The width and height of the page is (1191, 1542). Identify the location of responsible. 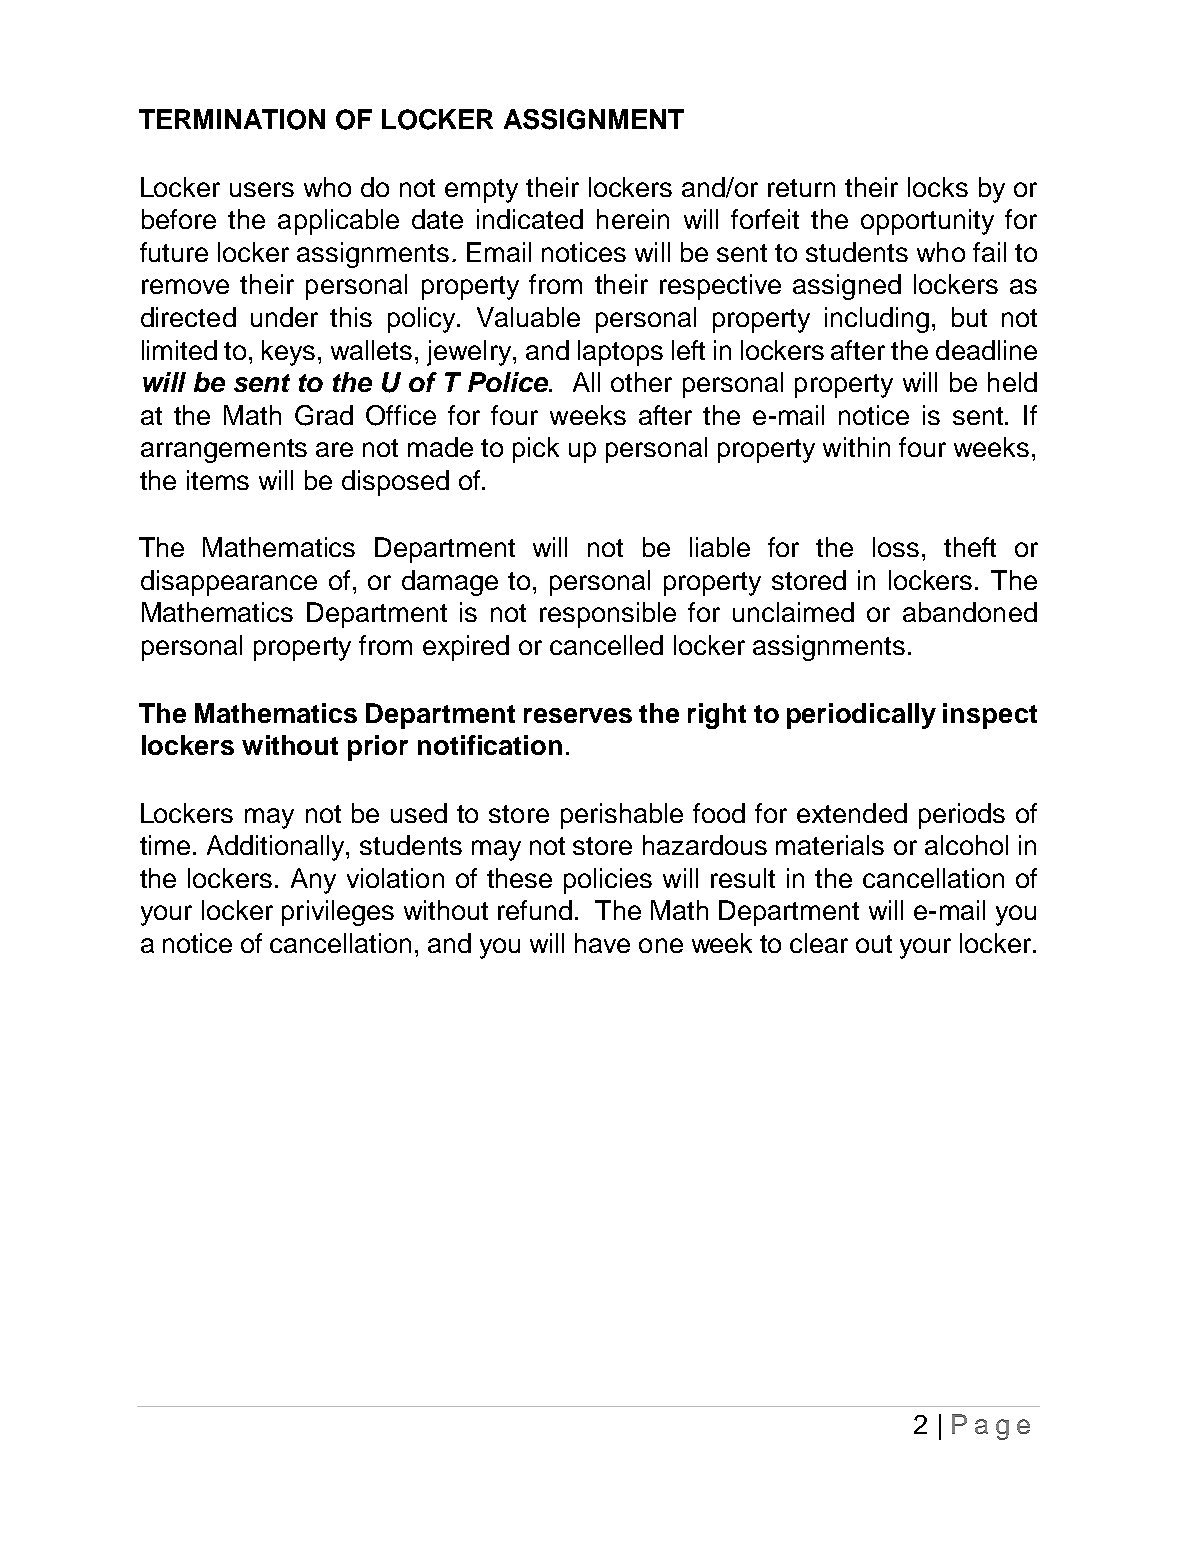
(608, 615).
